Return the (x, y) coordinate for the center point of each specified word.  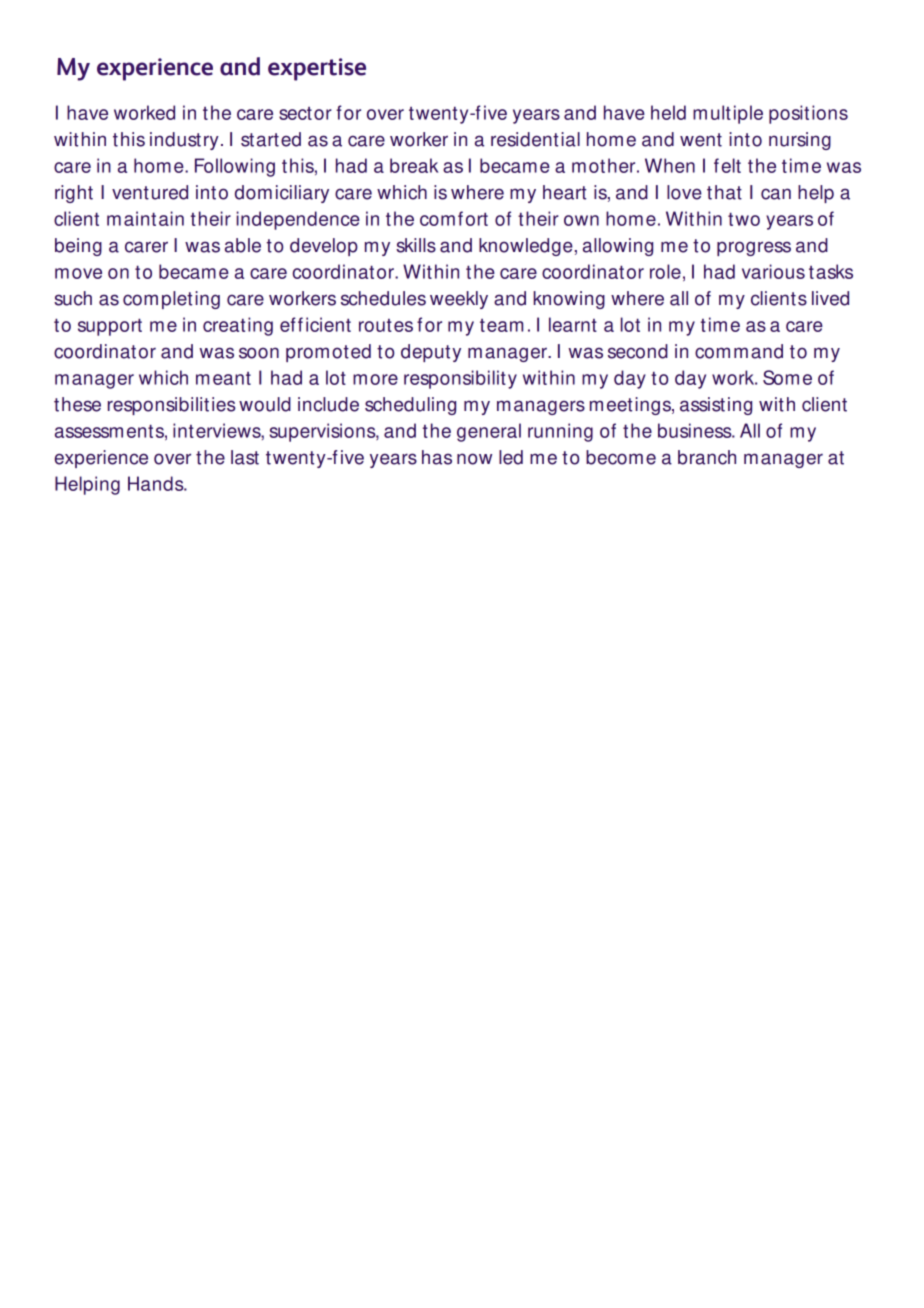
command (739, 351)
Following (235, 167)
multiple (728, 114)
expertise (317, 69)
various (773, 271)
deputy (431, 353)
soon (259, 353)
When (670, 165)
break (414, 165)
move (78, 273)
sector (305, 113)
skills (416, 245)
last (245, 457)
